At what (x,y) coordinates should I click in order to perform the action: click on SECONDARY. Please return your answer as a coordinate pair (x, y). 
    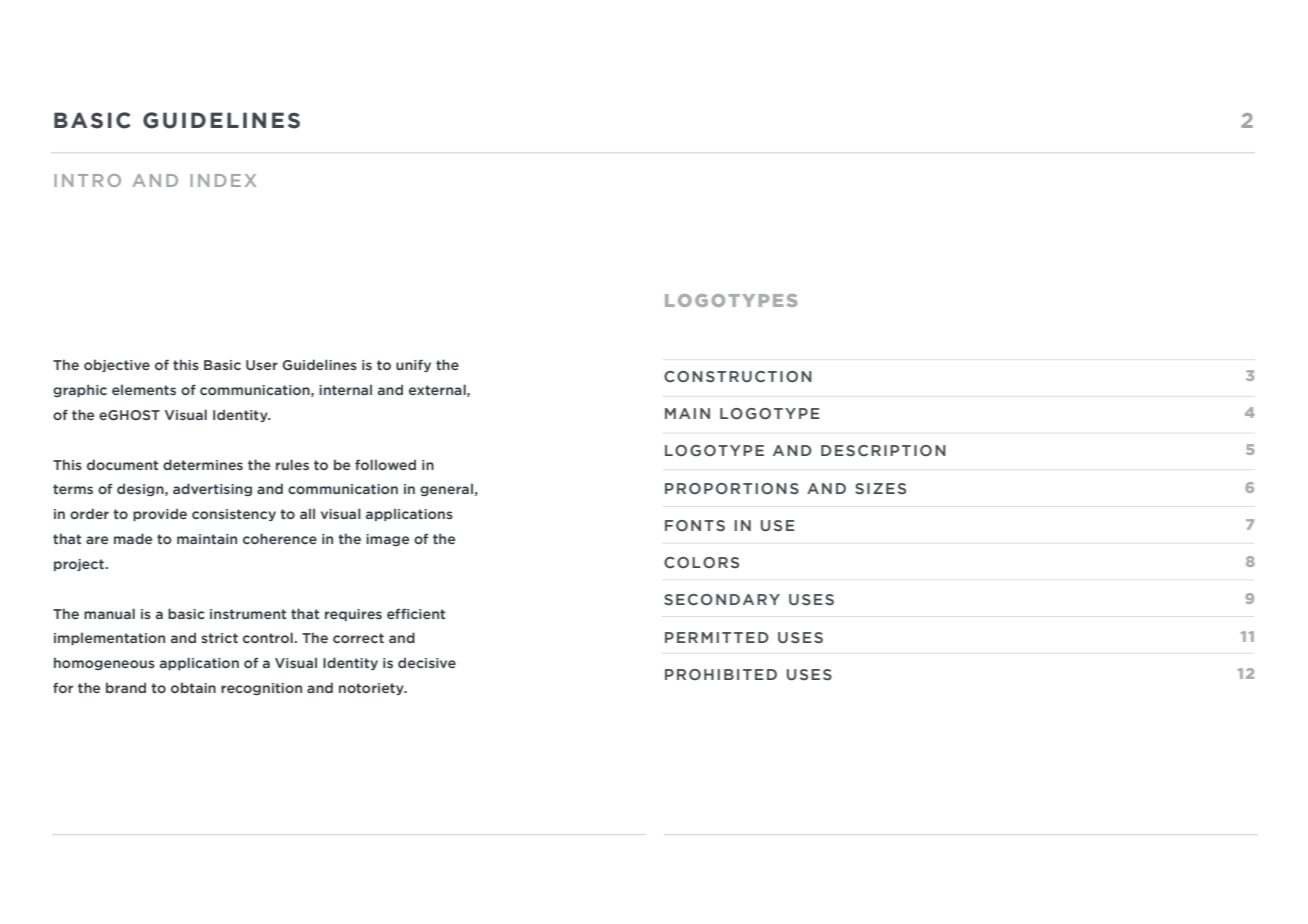
    Looking at the image, I should click on (722, 600).
